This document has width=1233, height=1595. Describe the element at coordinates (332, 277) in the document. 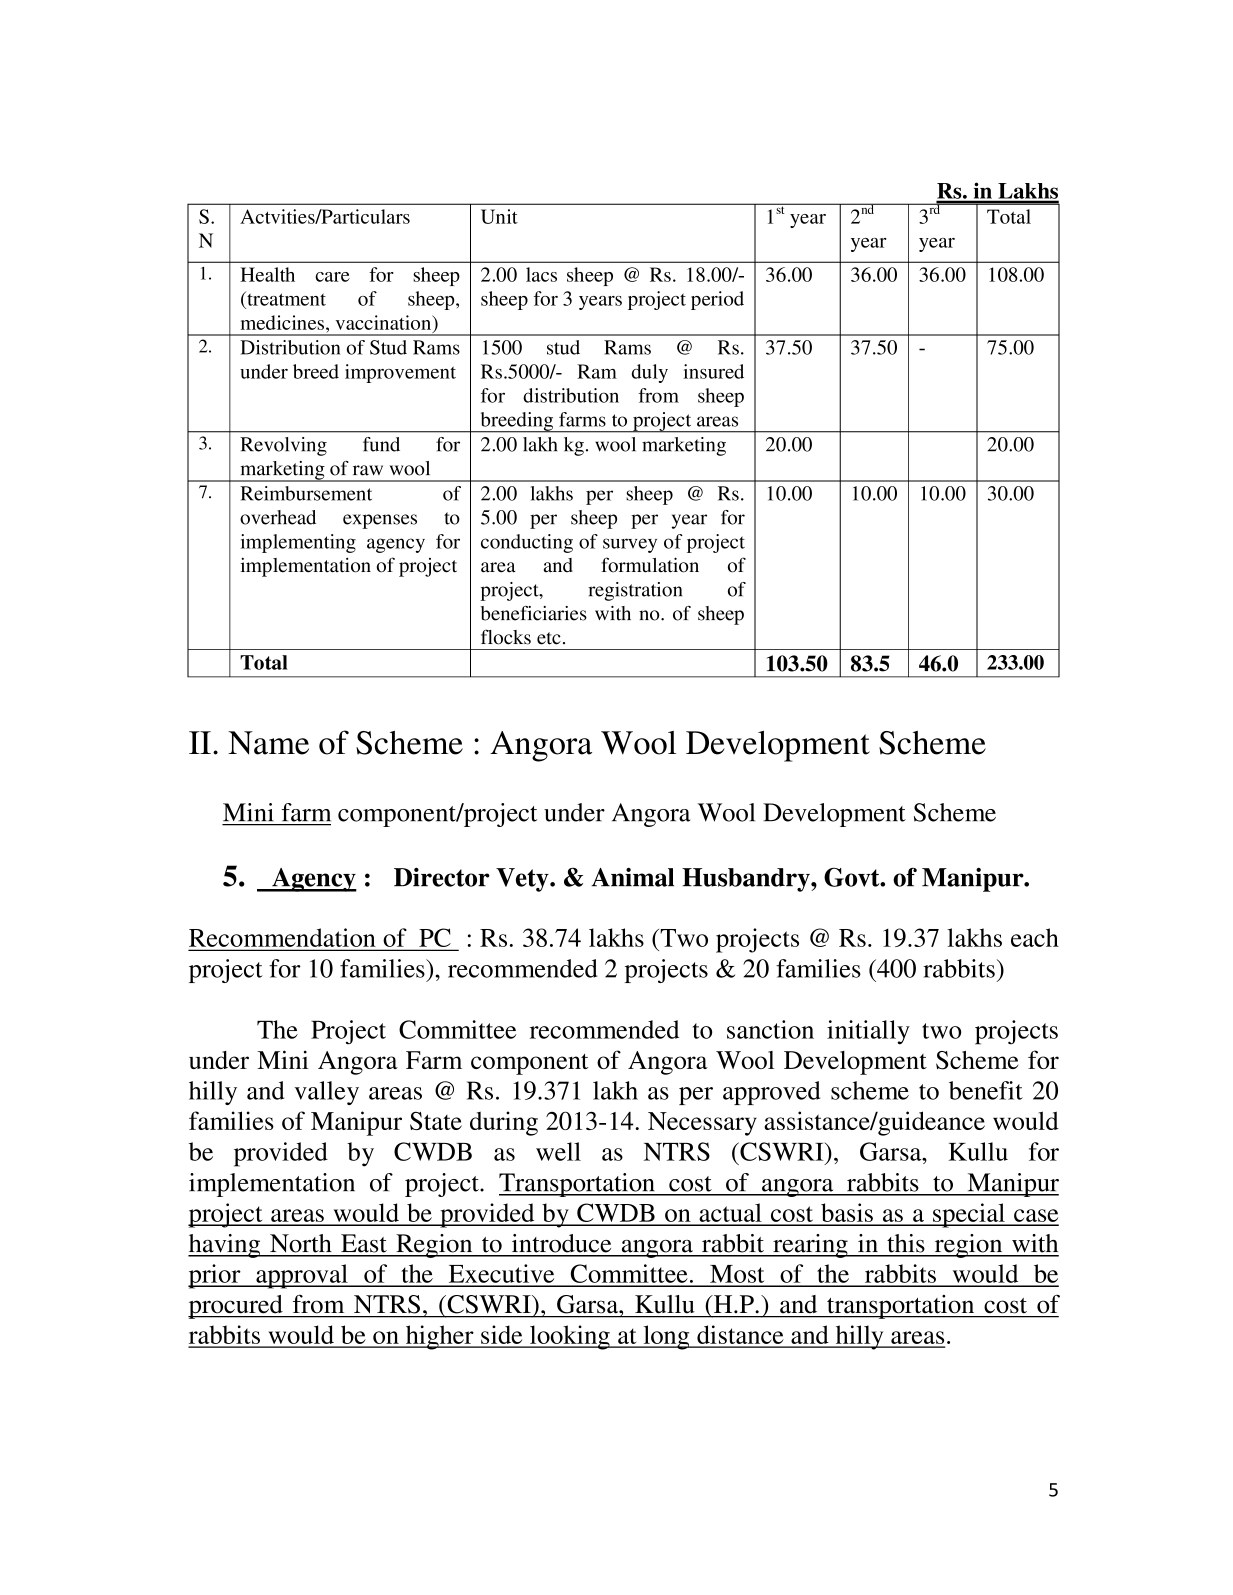

I see `care` at that location.
